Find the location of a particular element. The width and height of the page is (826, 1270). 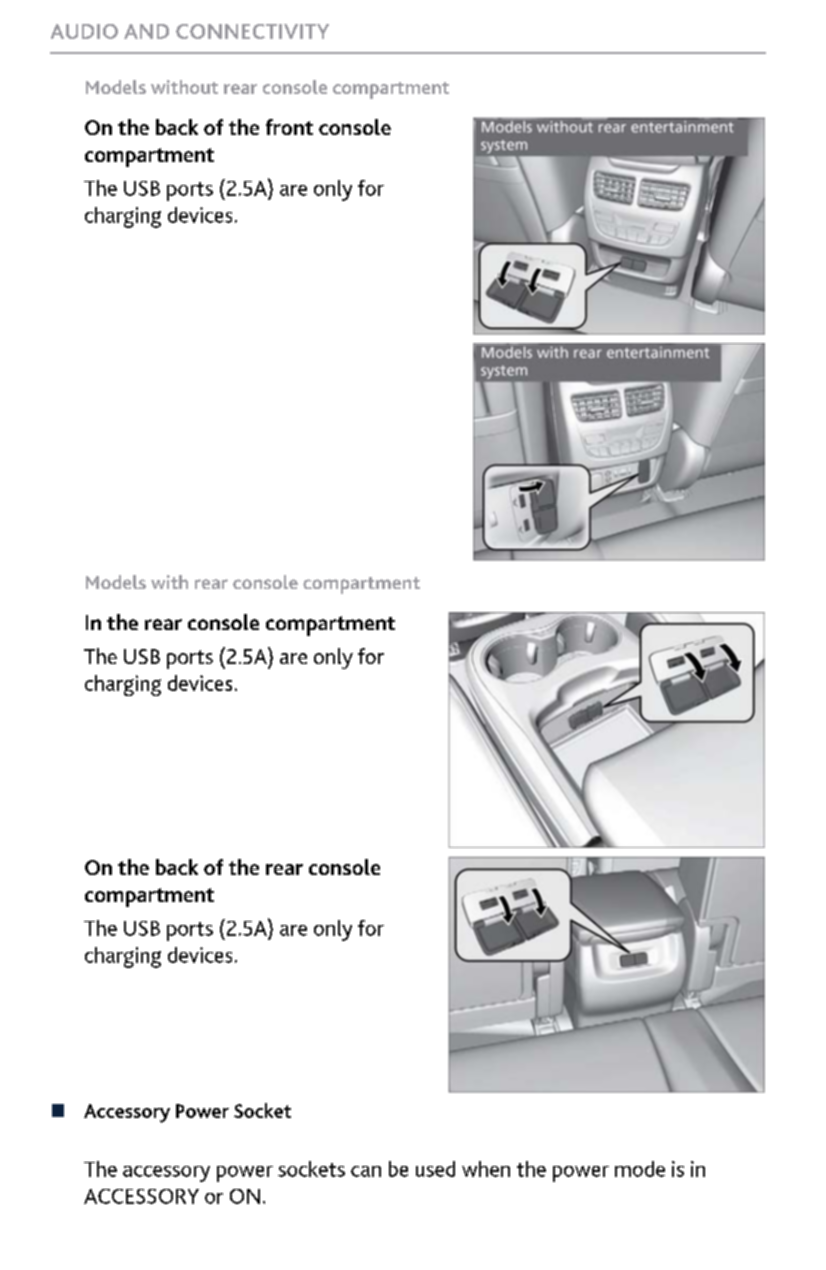

when is located at coordinates (486, 1169).
